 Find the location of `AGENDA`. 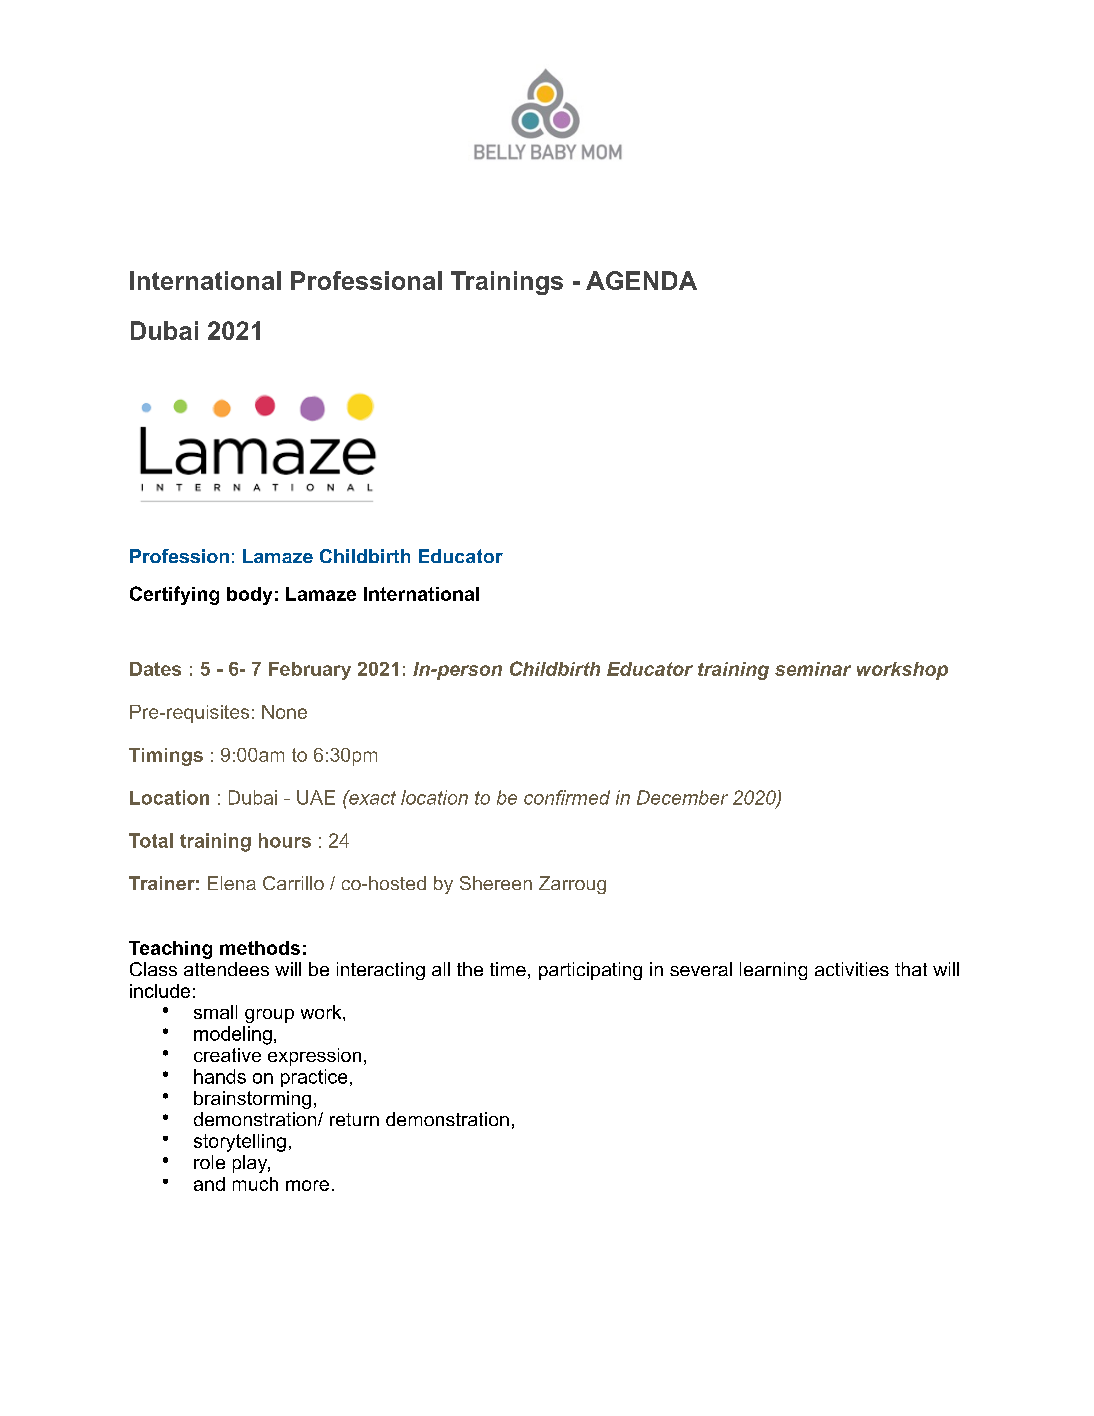

AGENDA is located at coordinates (641, 280).
